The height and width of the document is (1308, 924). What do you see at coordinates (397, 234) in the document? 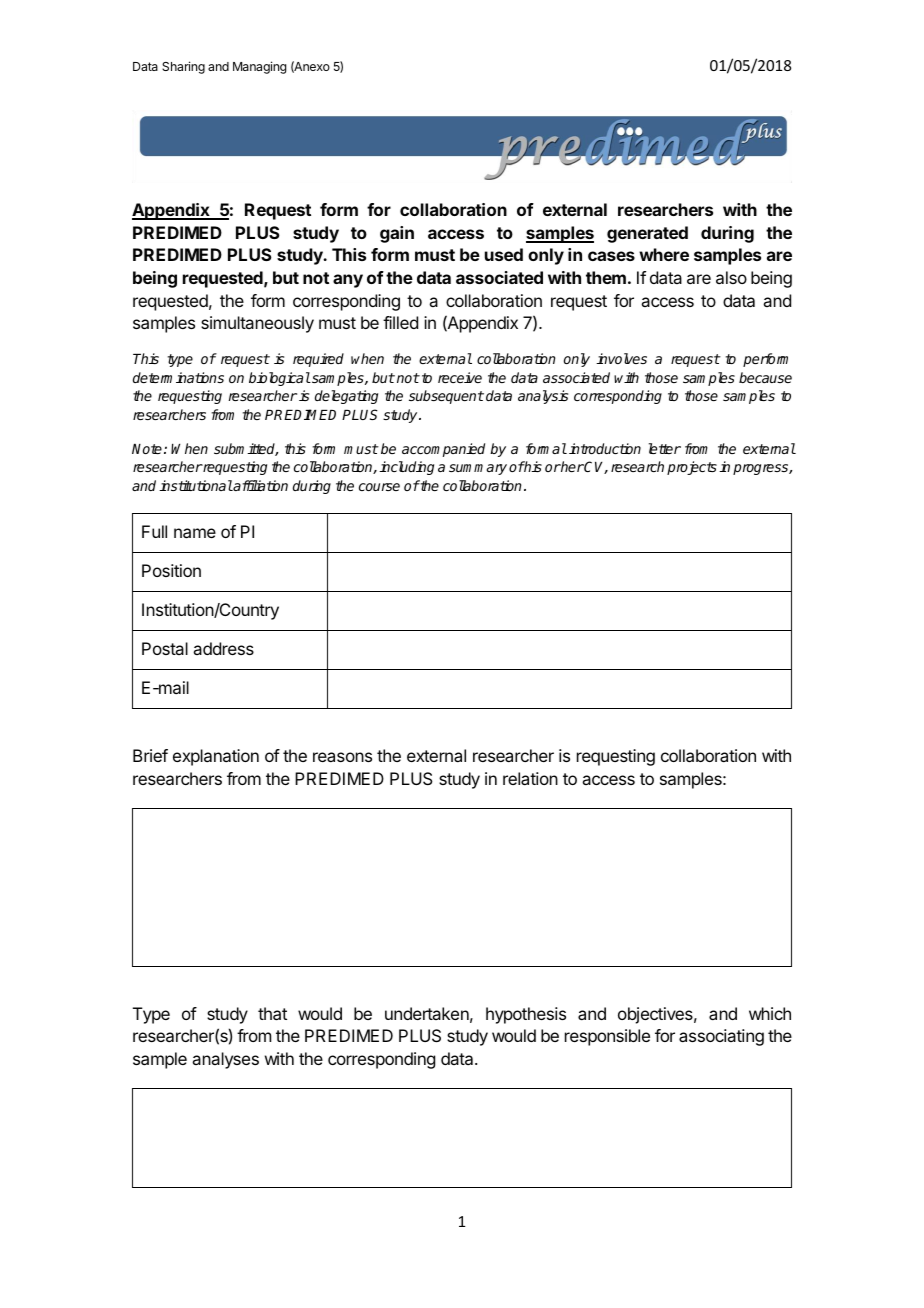
I see `gain` at bounding box center [397, 234].
